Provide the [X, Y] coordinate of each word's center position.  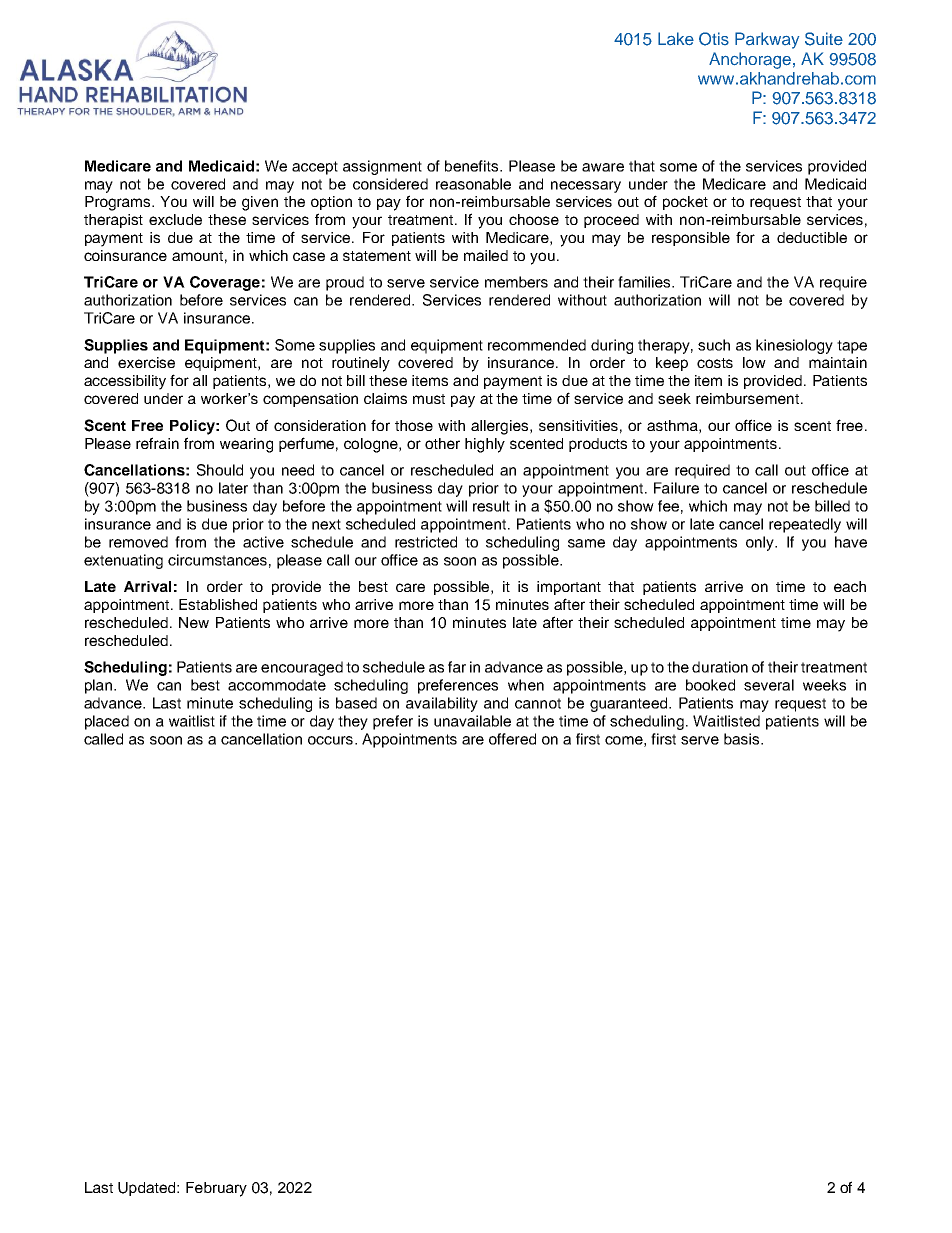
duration [720, 667]
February [216, 1189]
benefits [473, 166]
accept [315, 168]
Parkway [767, 40]
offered [512, 739]
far [457, 667]
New [194, 622]
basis [743, 739]
